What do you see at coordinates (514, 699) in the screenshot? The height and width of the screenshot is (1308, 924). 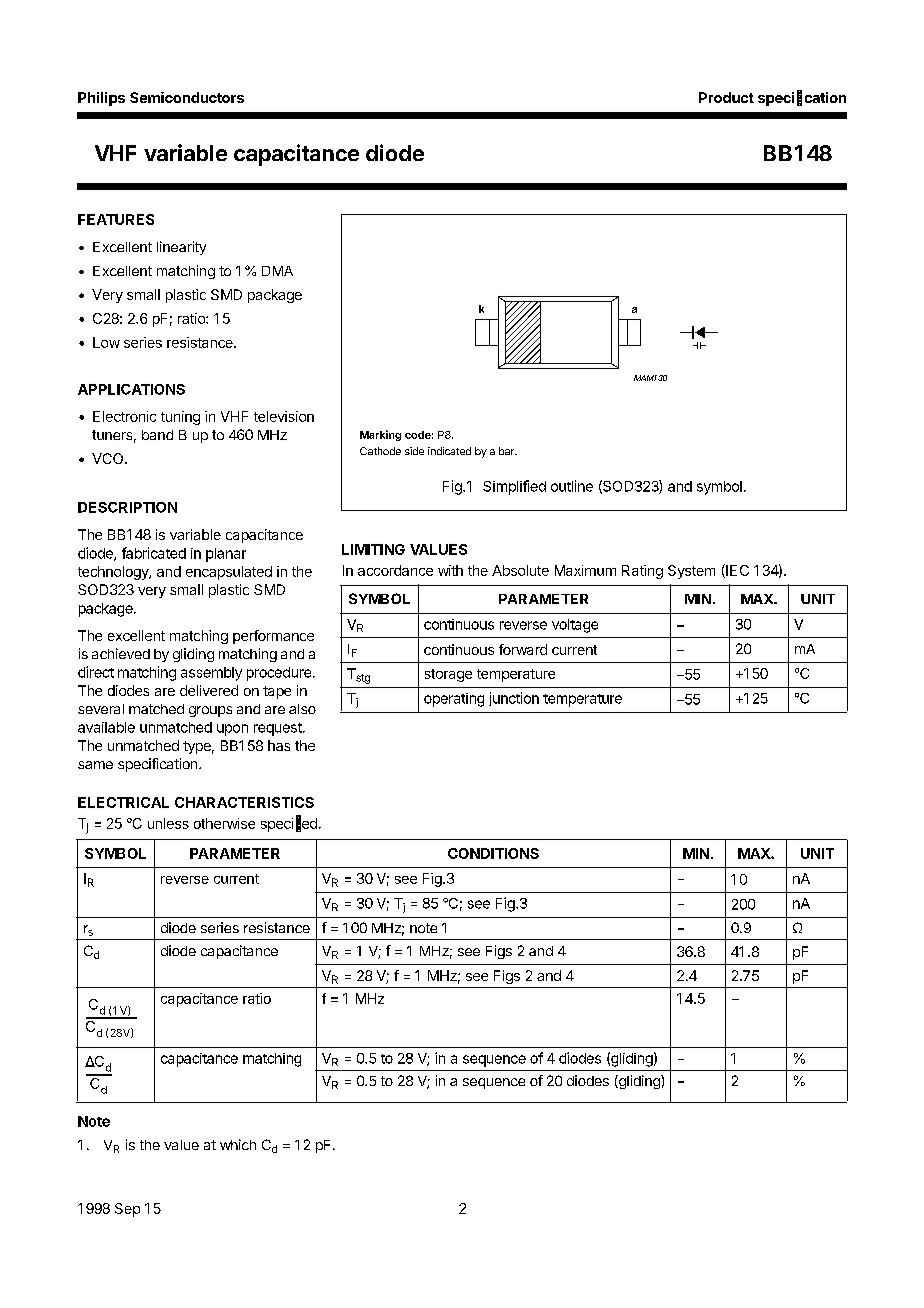 I see `junction` at bounding box center [514, 699].
